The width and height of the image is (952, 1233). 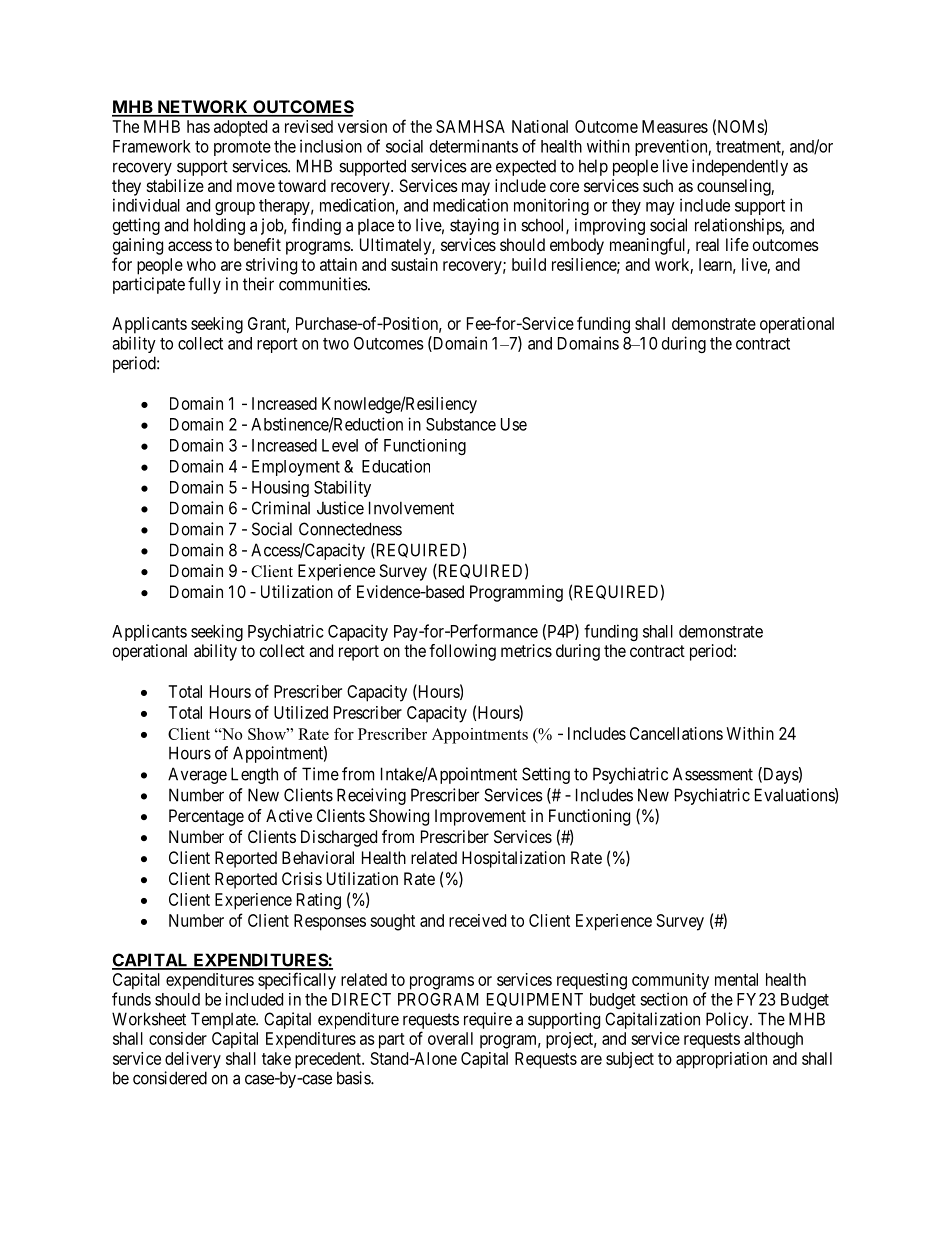 What do you see at coordinates (242, 148) in the image?
I see `promote` at bounding box center [242, 148].
